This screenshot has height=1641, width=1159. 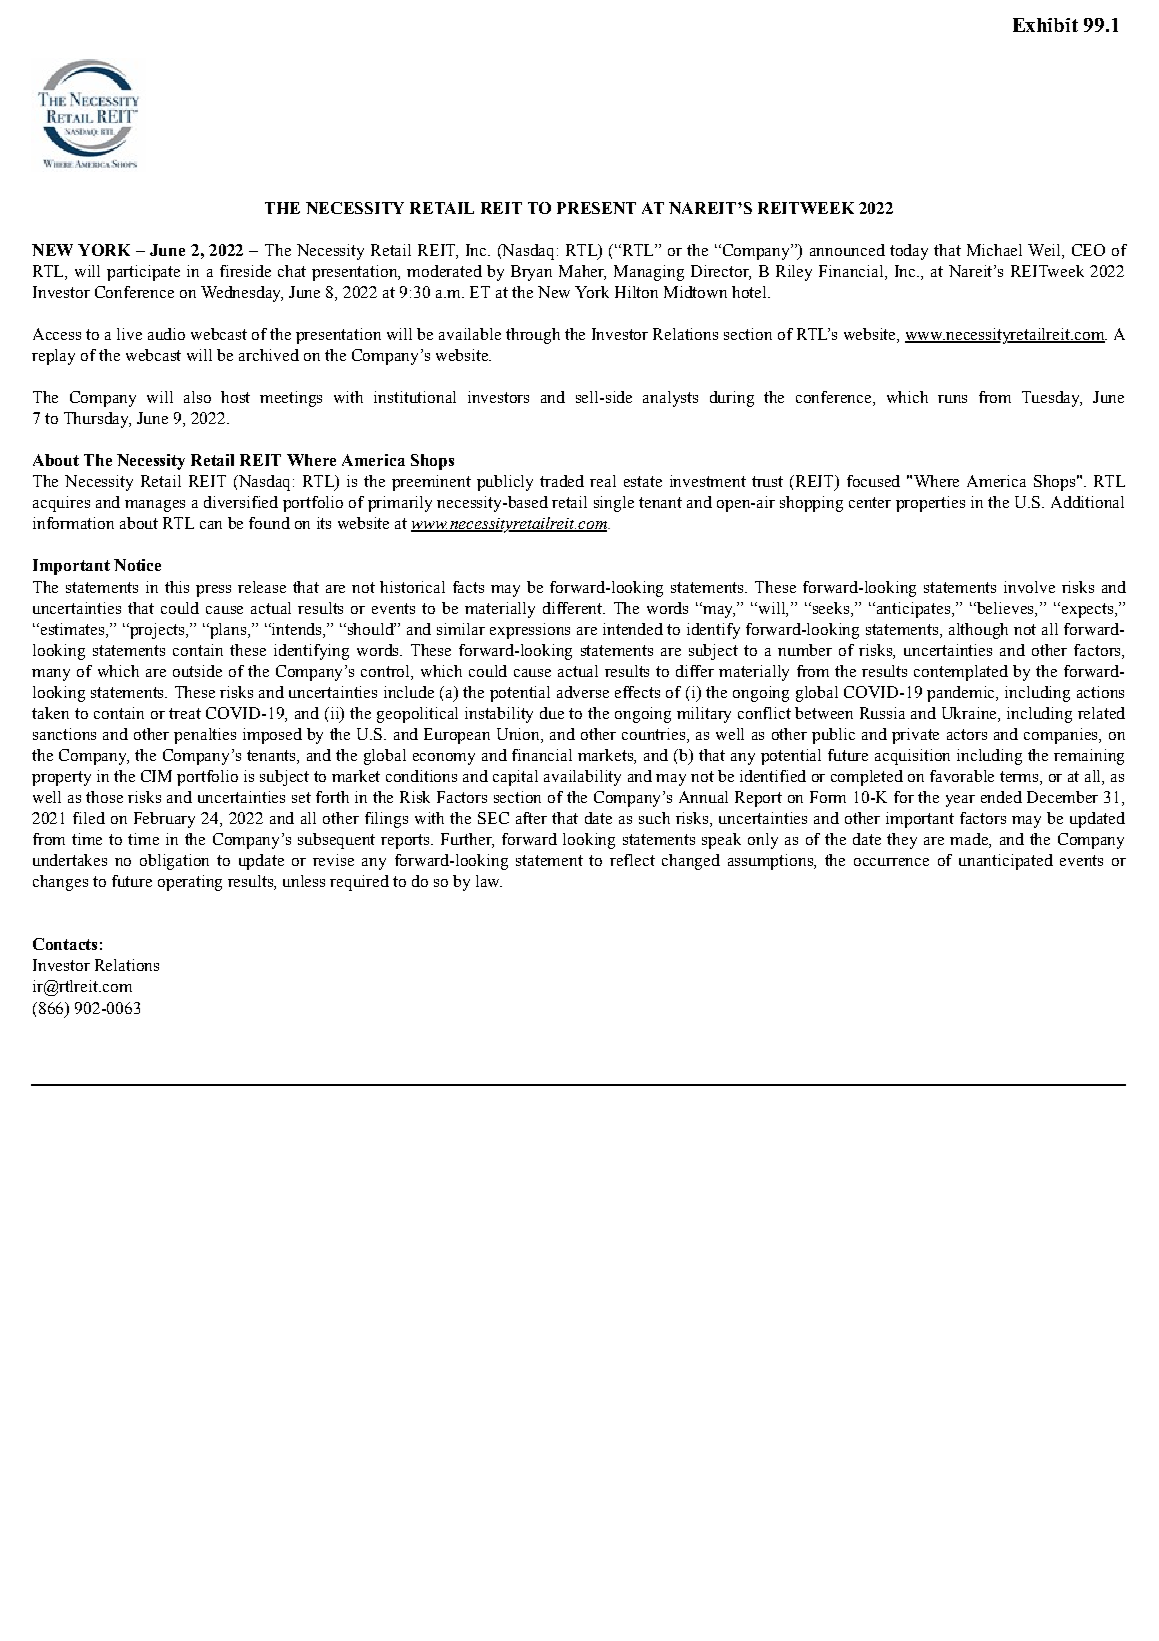 I want to click on Exhibit, so click(x=1045, y=25).
